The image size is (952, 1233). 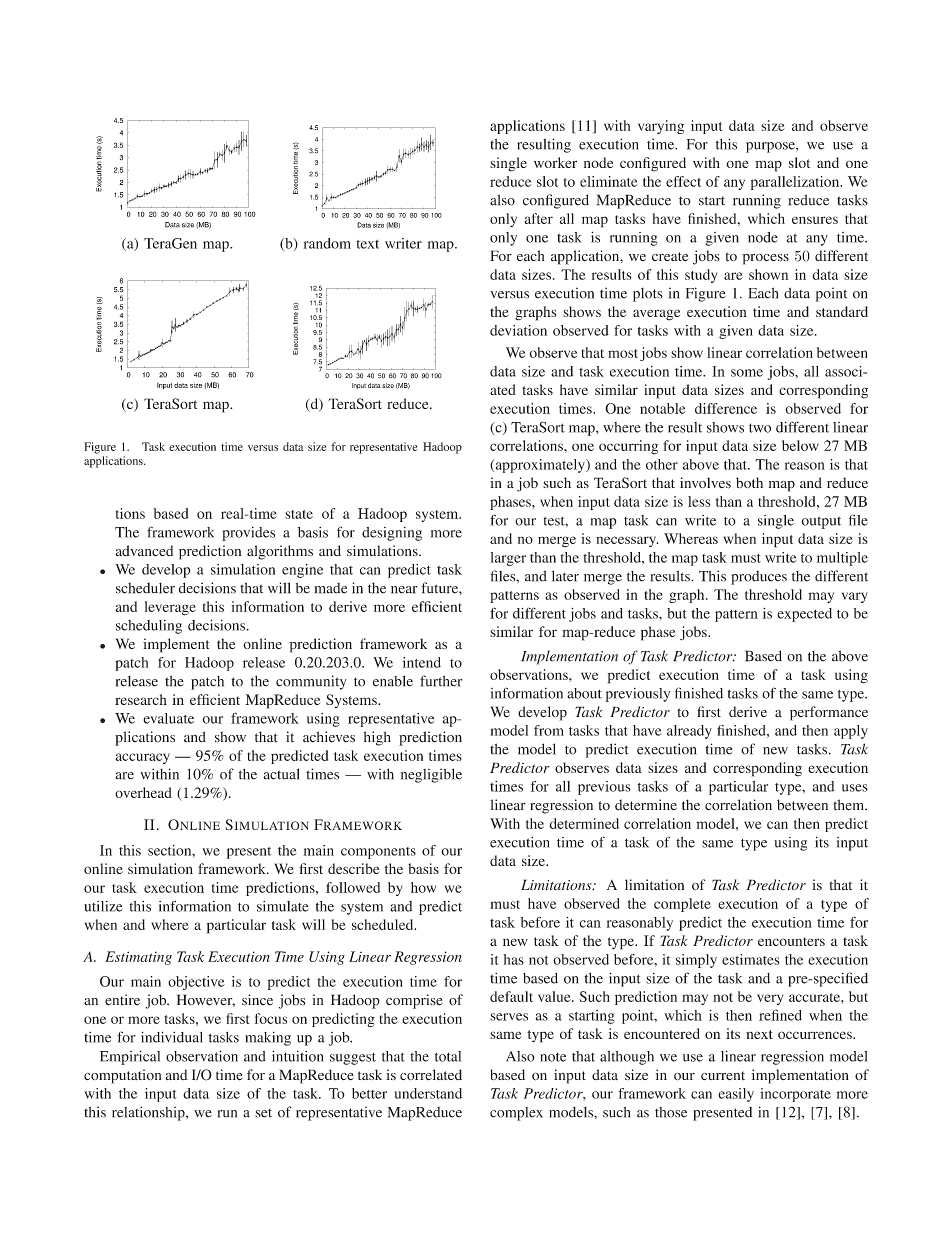 I want to click on uses, so click(x=855, y=788).
